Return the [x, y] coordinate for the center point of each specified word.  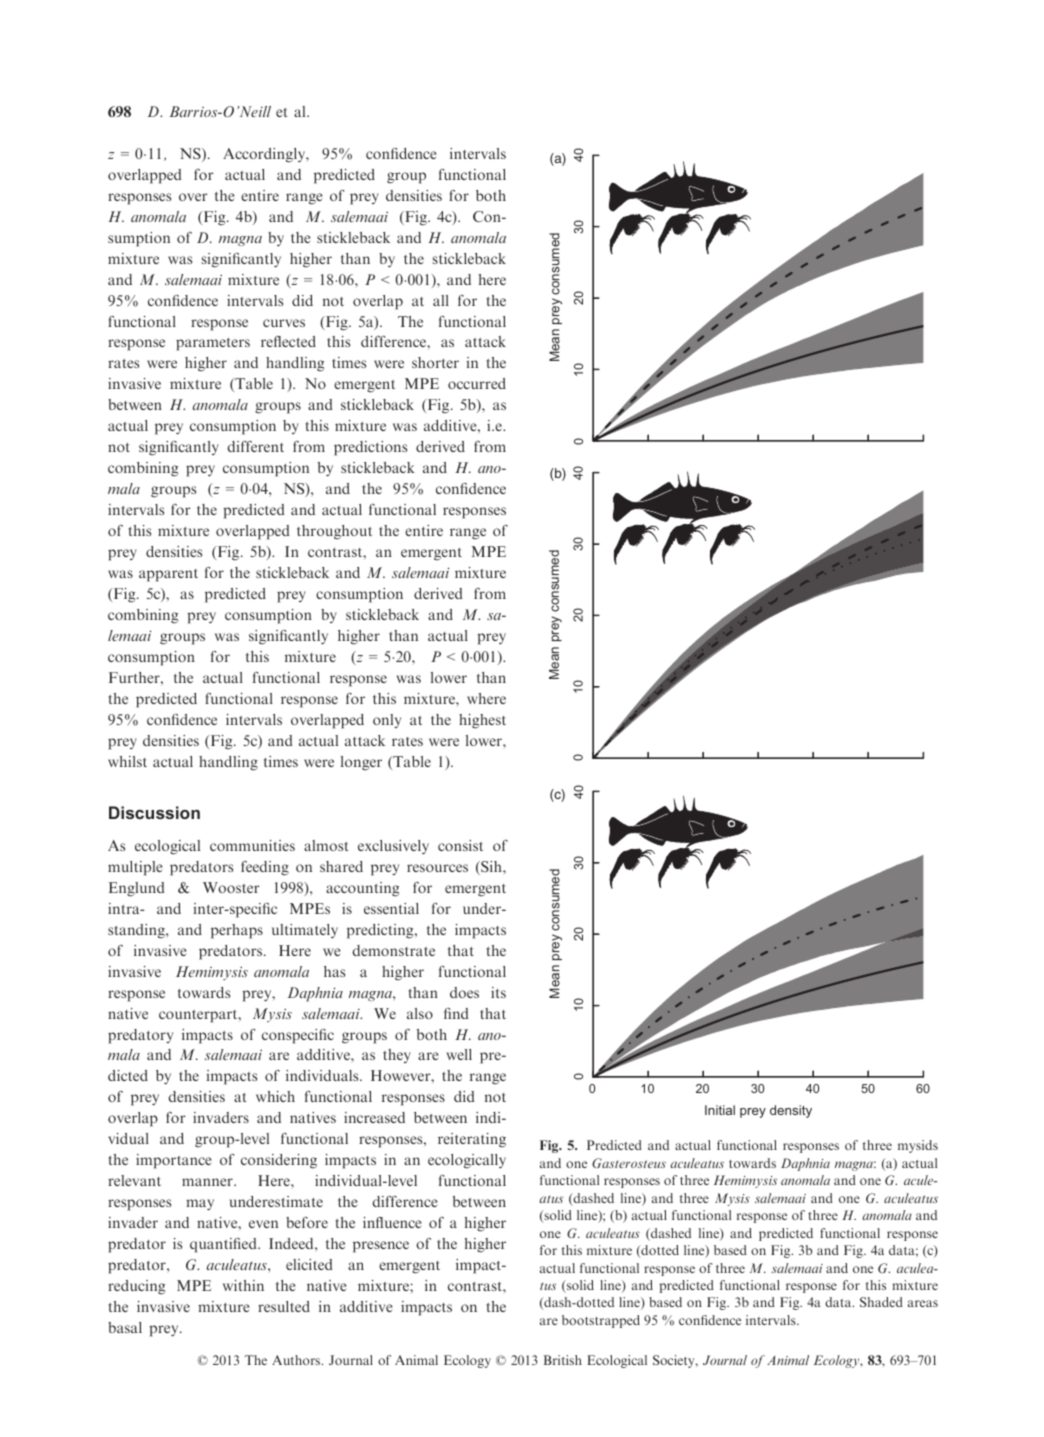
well [459, 1054]
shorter [435, 362]
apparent [168, 575]
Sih [491, 868]
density [791, 1111]
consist [460, 845]
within [243, 1285]
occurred [477, 383]
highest [482, 721]
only [387, 721]
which [275, 1096]
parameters [213, 344]
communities [252, 845]
